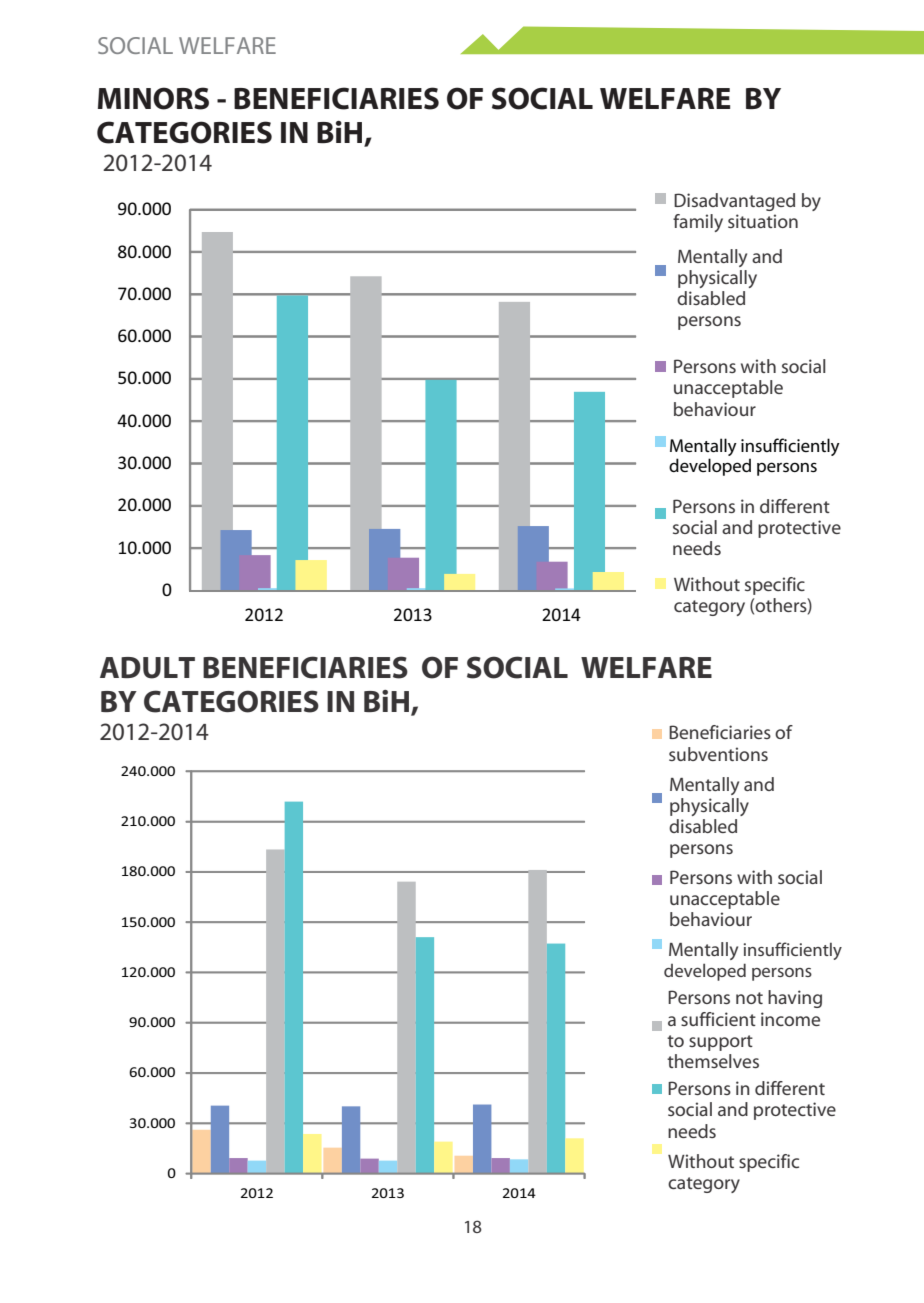  I want to click on income, so click(790, 1019).
